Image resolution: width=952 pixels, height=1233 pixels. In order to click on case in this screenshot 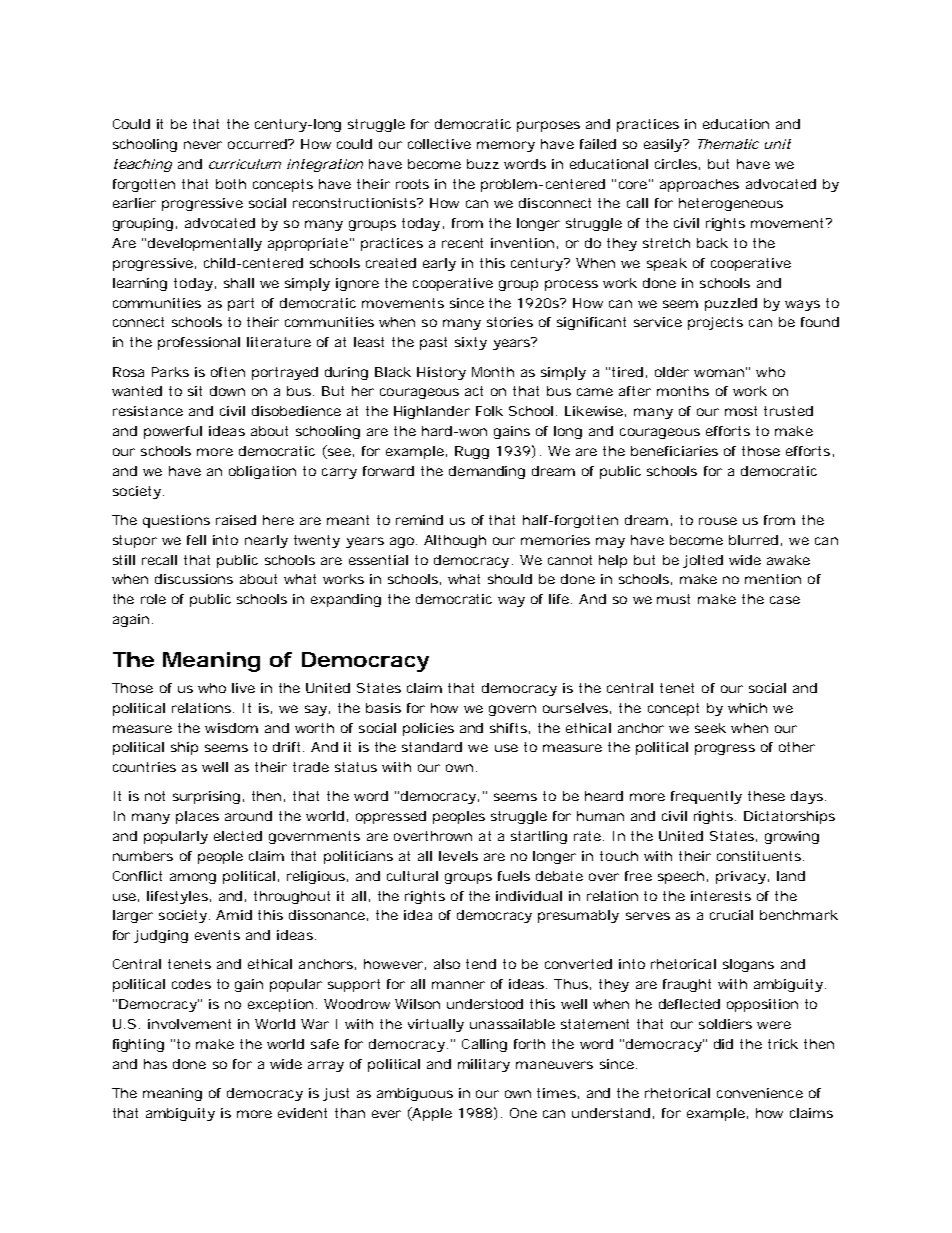, I will do `click(785, 600)`.
